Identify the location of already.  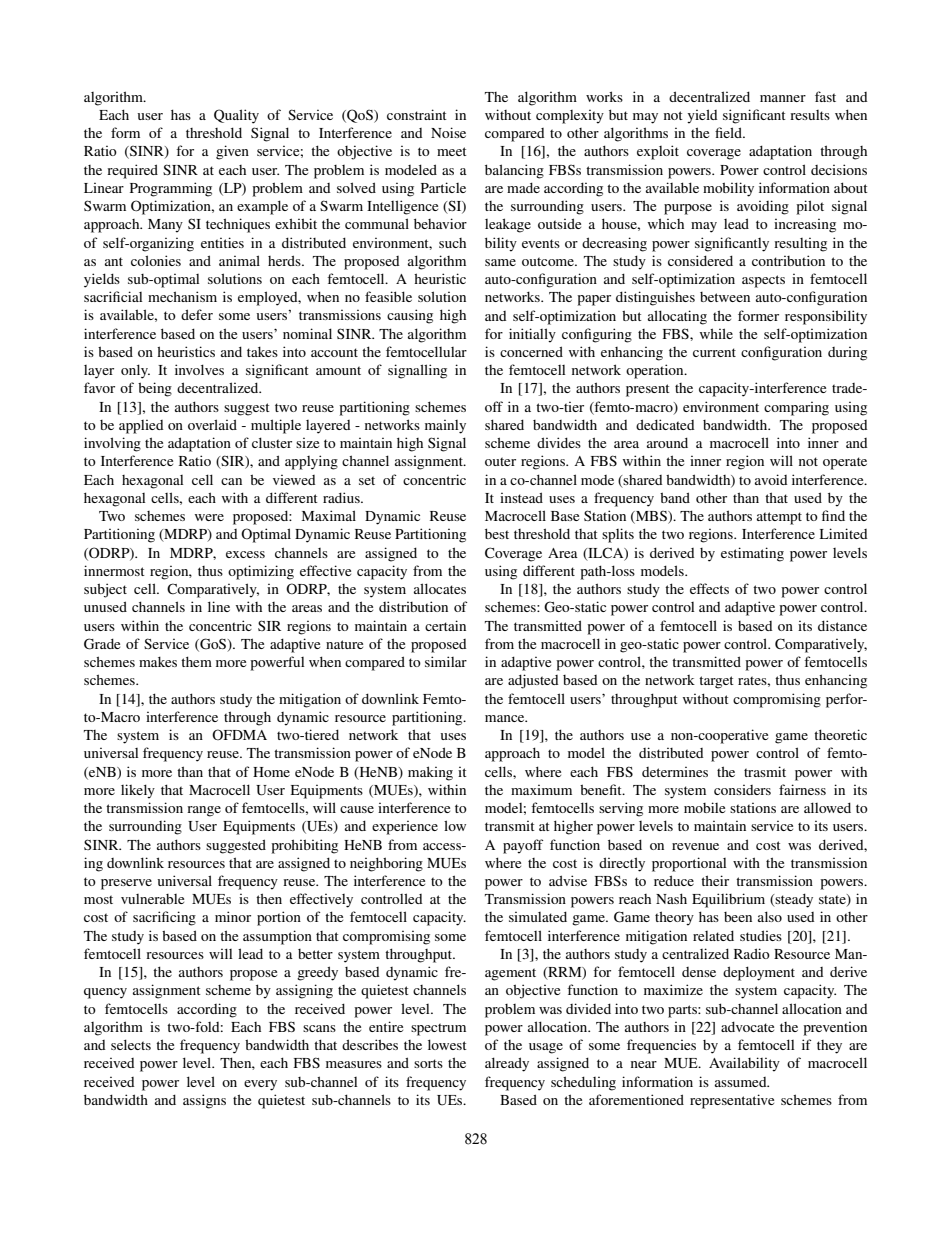
(507, 1064).
